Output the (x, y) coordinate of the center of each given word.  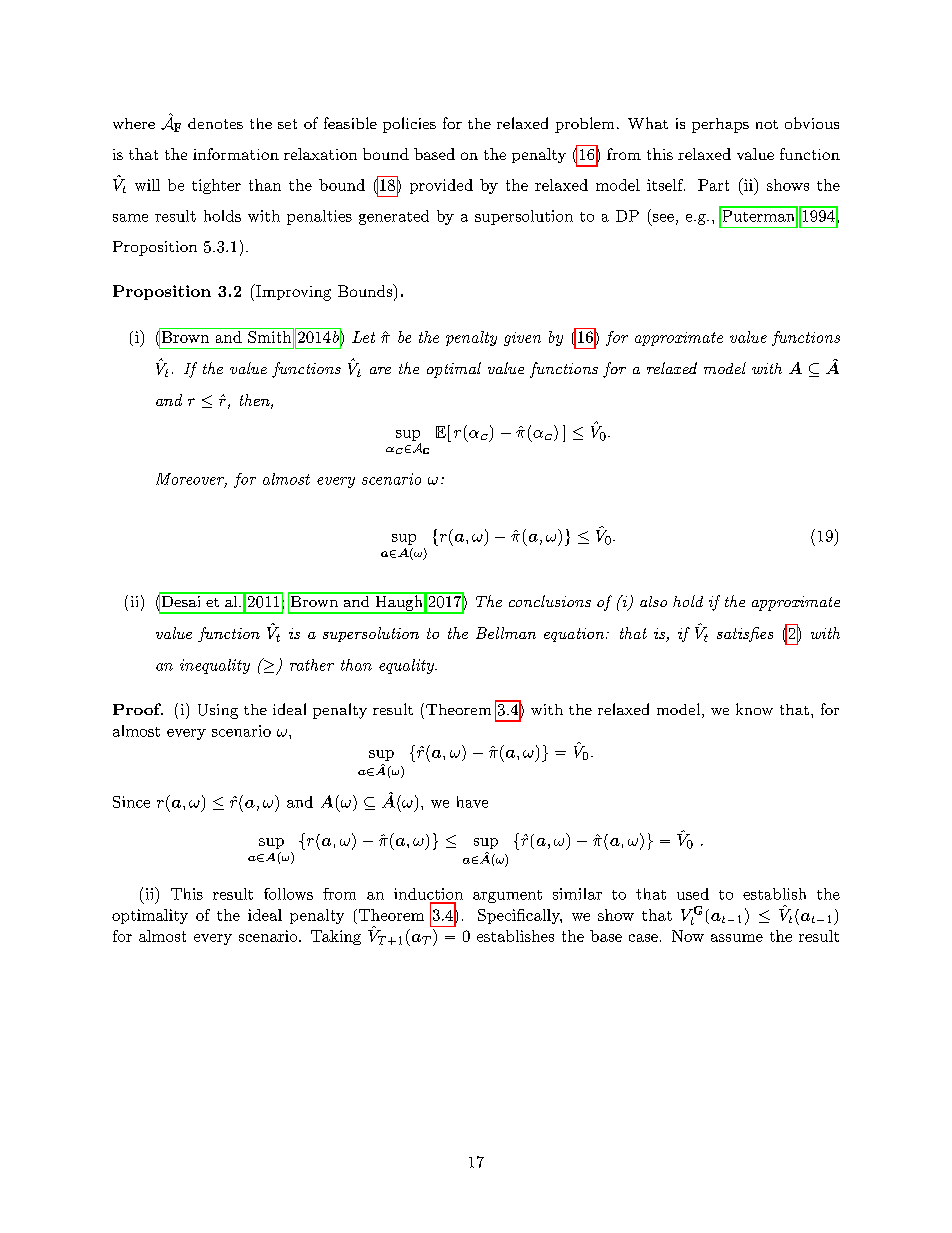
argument (507, 896)
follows (288, 894)
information (236, 154)
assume (737, 938)
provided (441, 186)
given (522, 339)
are (380, 370)
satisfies (745, 634)
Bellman (506, 633)
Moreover (191, 480)
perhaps (720, 125)
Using (218, 711)
